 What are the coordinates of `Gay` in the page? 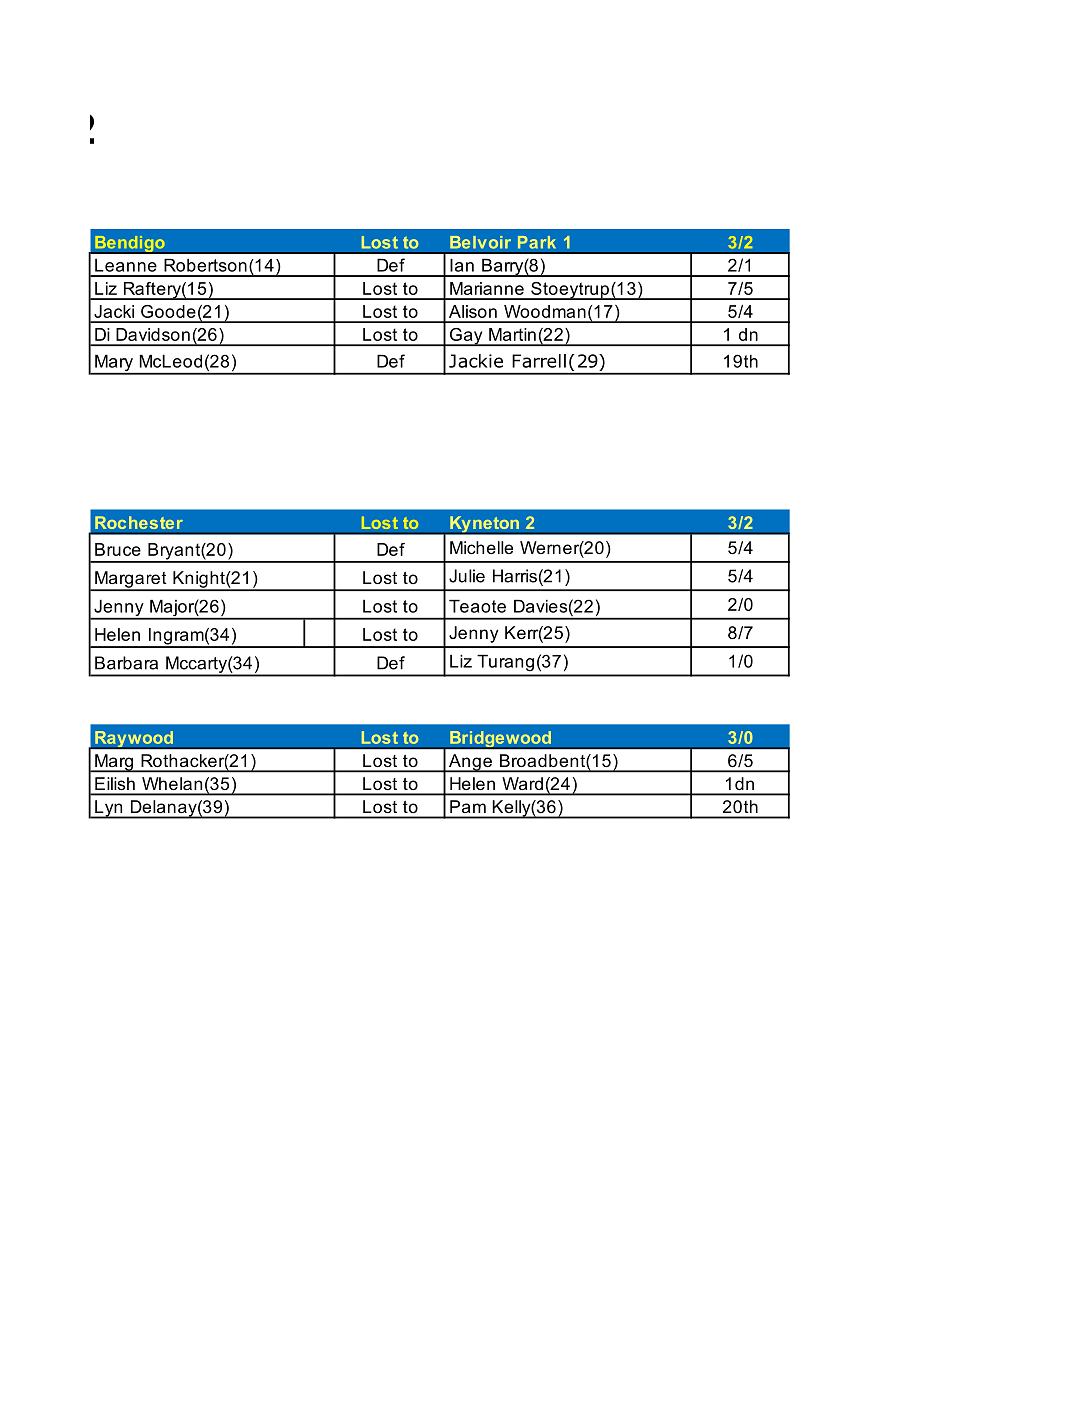 It's located at (466, 337).
